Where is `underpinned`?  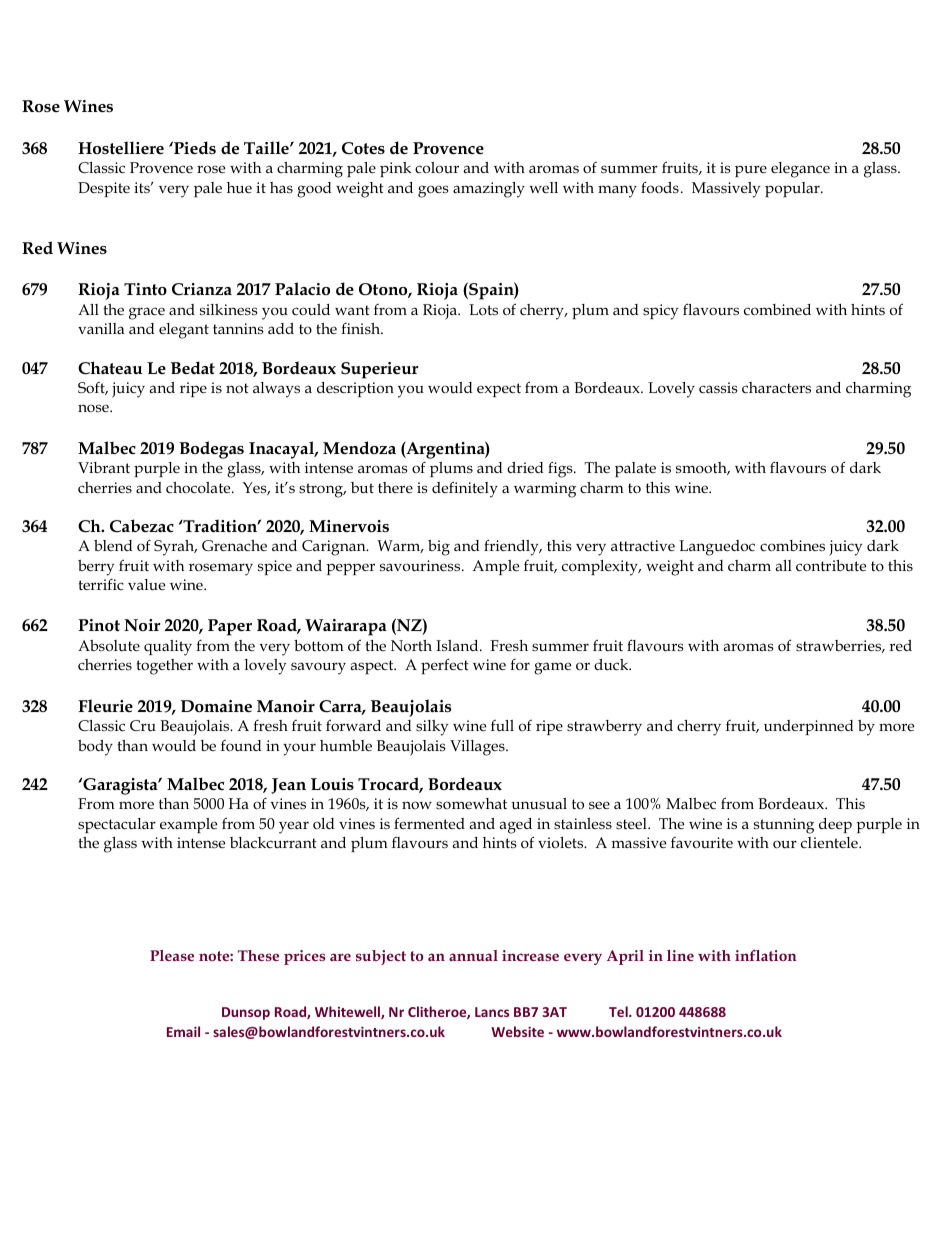
underpinned is located at coordinates (809, 727).
